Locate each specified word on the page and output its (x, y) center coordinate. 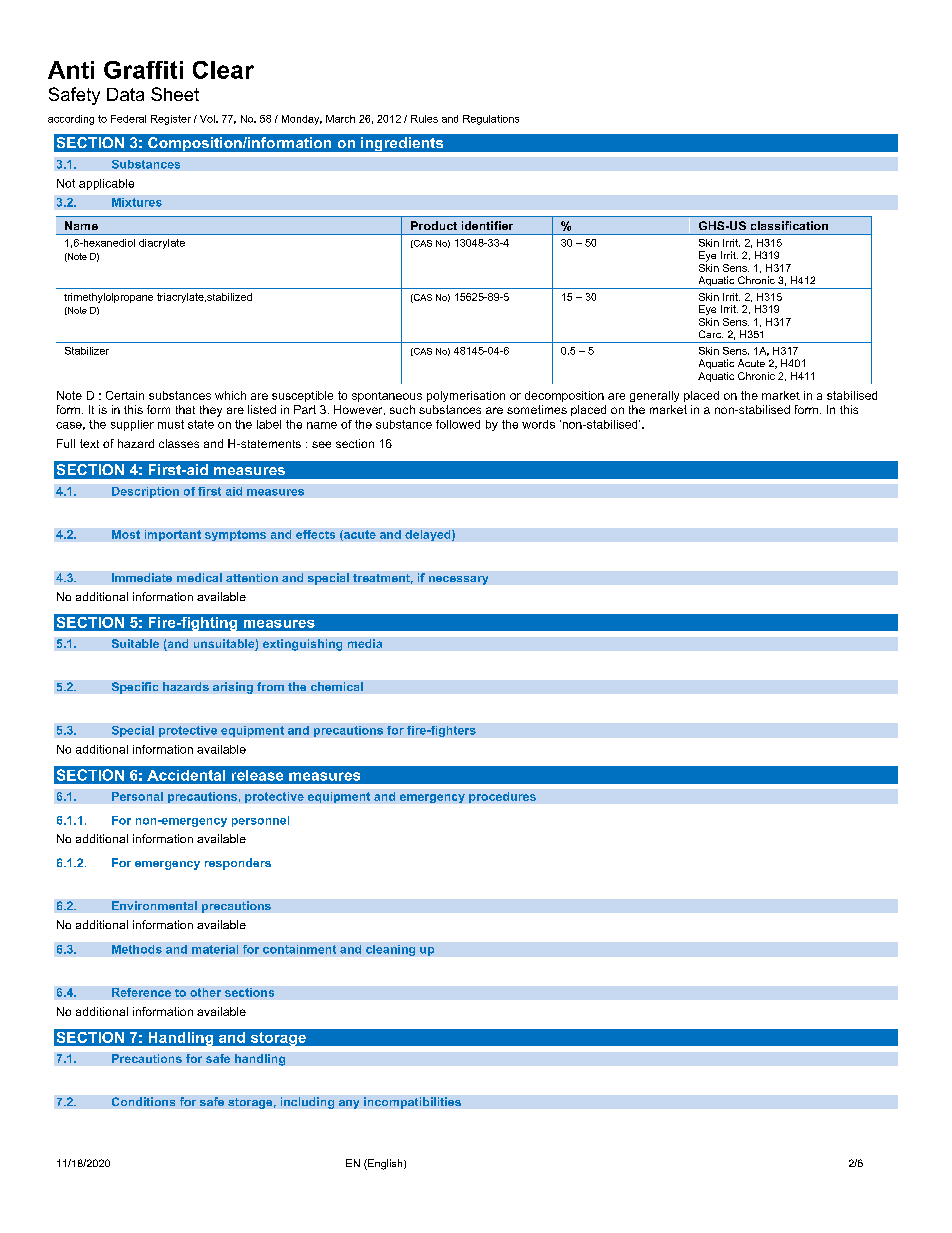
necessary (458, 580)
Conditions (143, 1101)
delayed (429, 535)
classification (789, 225)
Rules (424, 119)
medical (199, 577)
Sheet (175, 94)
